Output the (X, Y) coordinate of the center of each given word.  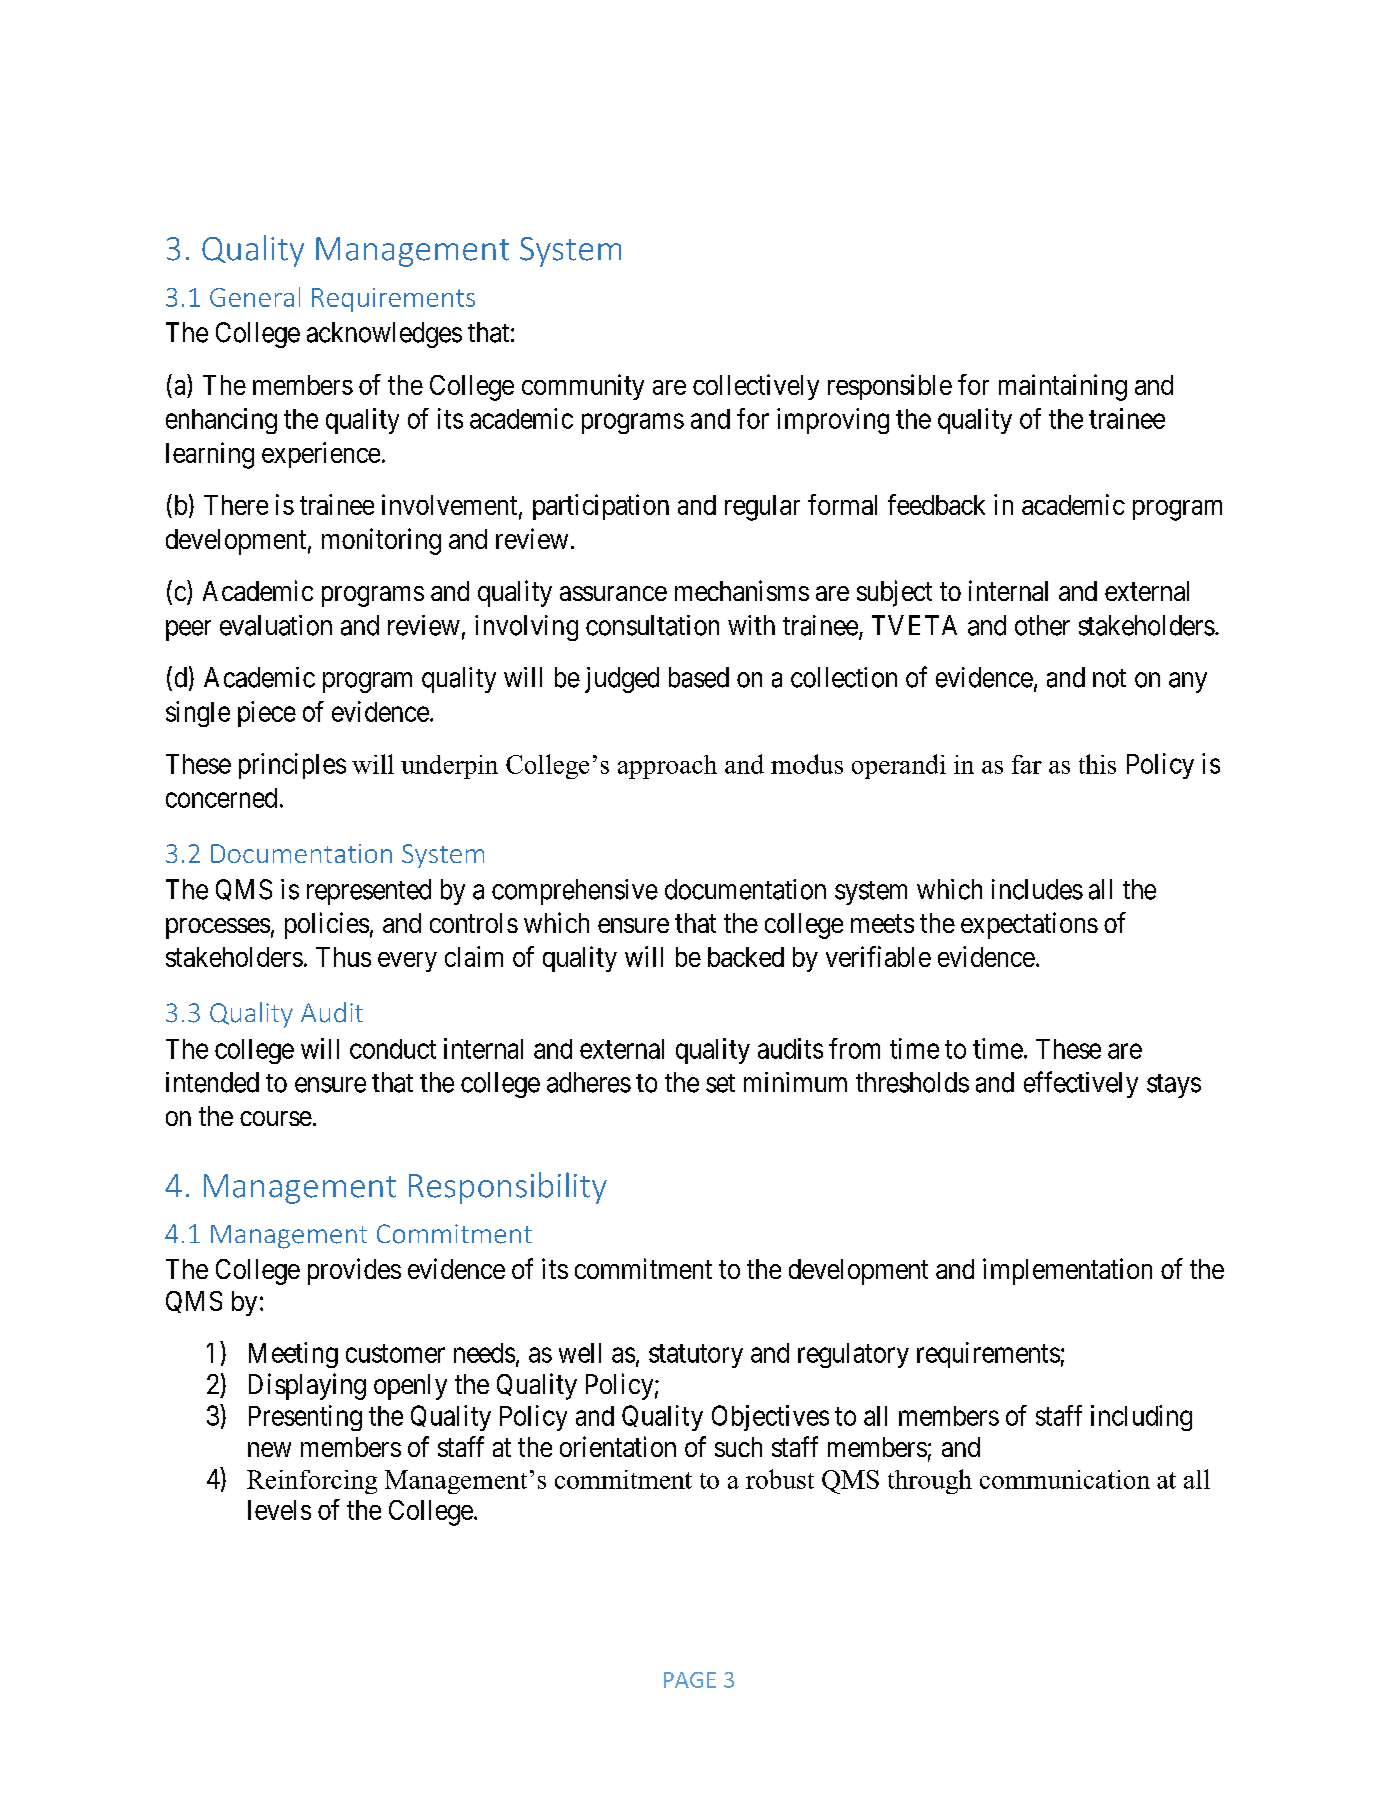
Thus (343, 957)
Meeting (293, 1355)
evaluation (276, 625)
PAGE (690, 1680)
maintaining (1063, 387)
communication (1065, 1479)
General (255, 297)
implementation (1067, 1271)
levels (279, 1510)
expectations (1029, 925)
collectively (756, 387)
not (1109, 678)
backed (746, 957)
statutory (696, 1356)
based (699, 677)
